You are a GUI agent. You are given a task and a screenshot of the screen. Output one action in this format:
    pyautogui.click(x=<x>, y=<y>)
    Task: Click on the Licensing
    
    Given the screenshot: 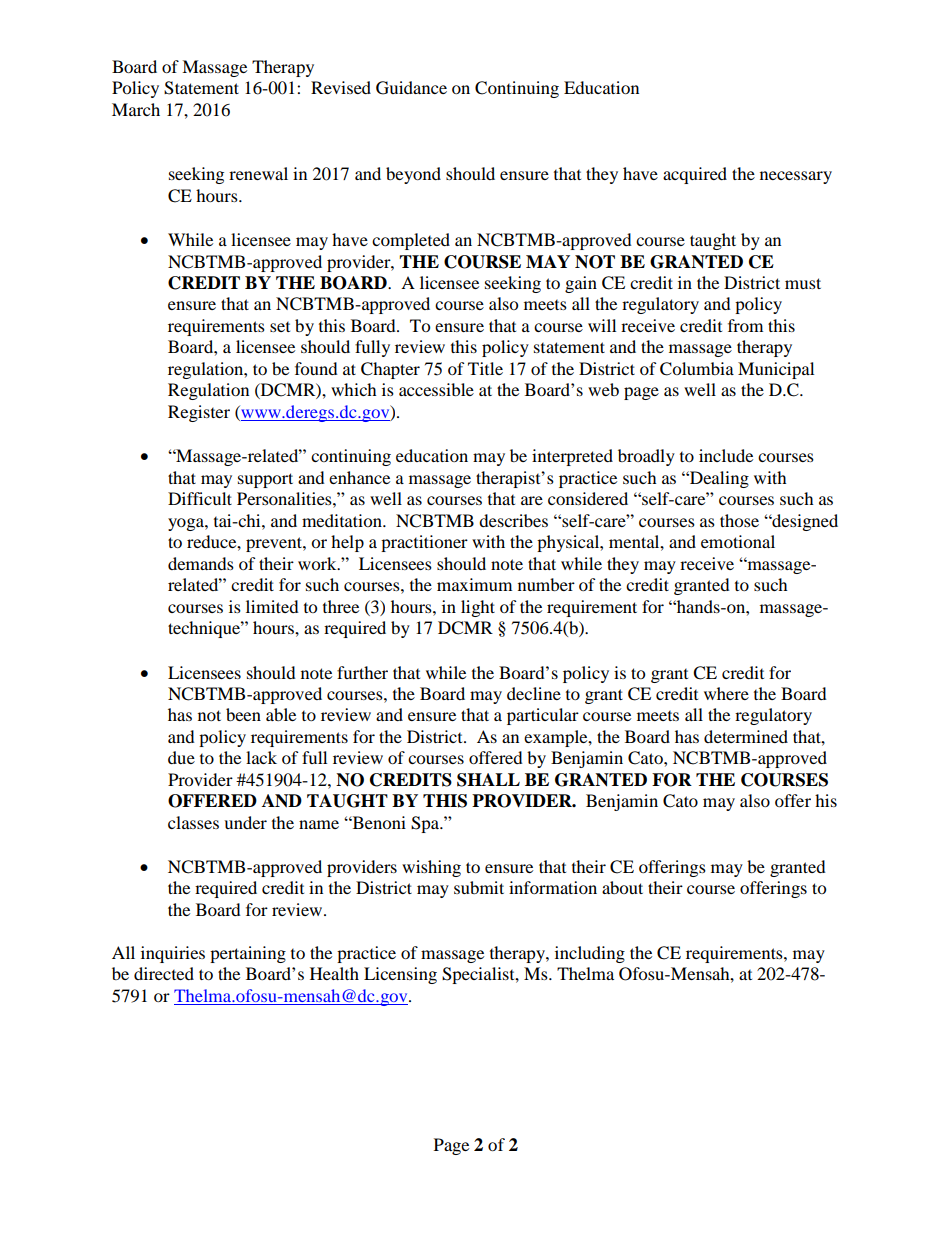 What is the action you would take?
    pyautogui.click(x=400, y=975)
